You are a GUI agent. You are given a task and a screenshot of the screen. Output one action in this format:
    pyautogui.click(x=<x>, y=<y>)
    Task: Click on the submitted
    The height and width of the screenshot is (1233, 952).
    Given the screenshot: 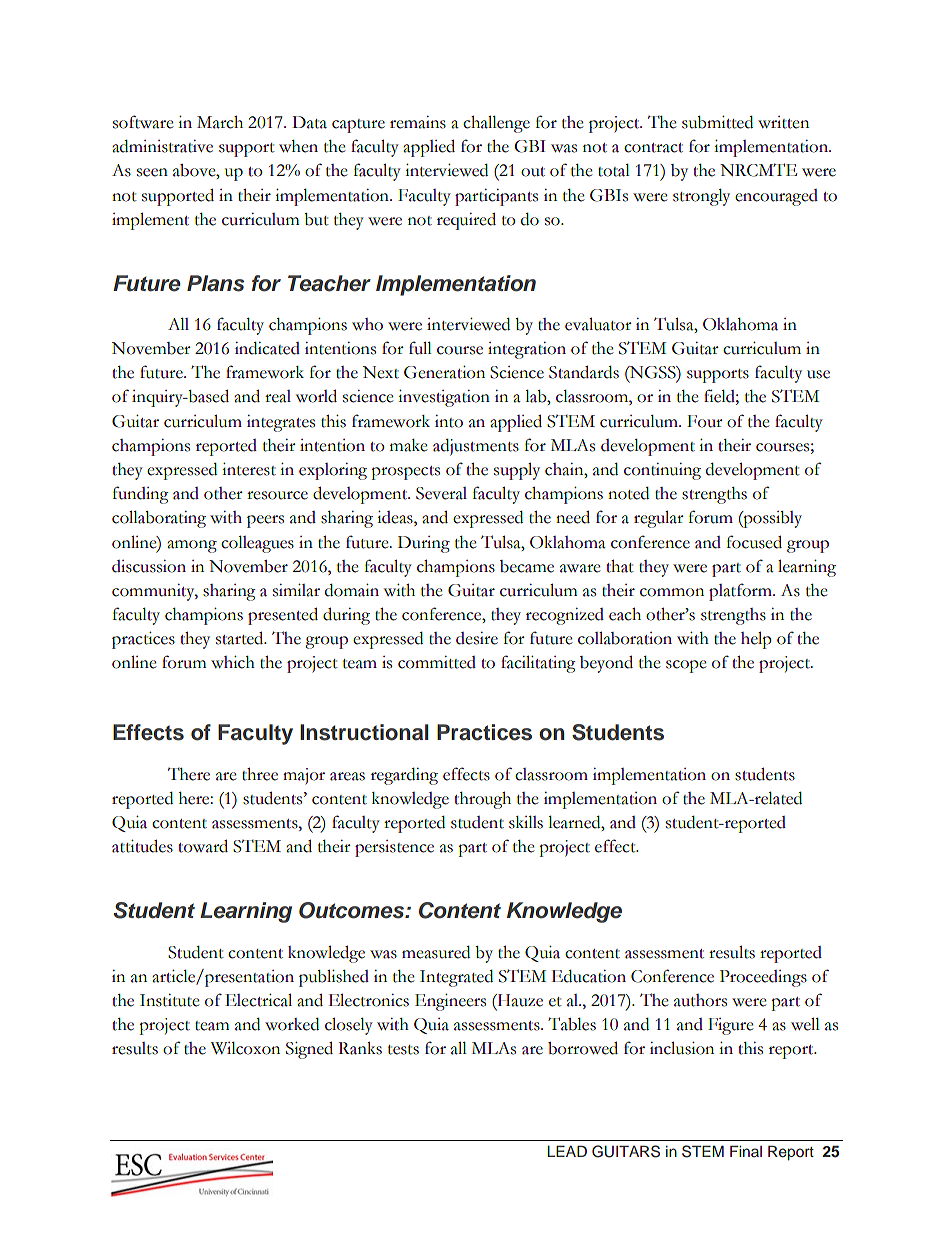 What is the action you would take?
    pyautogui.click(x=717, y=122)
